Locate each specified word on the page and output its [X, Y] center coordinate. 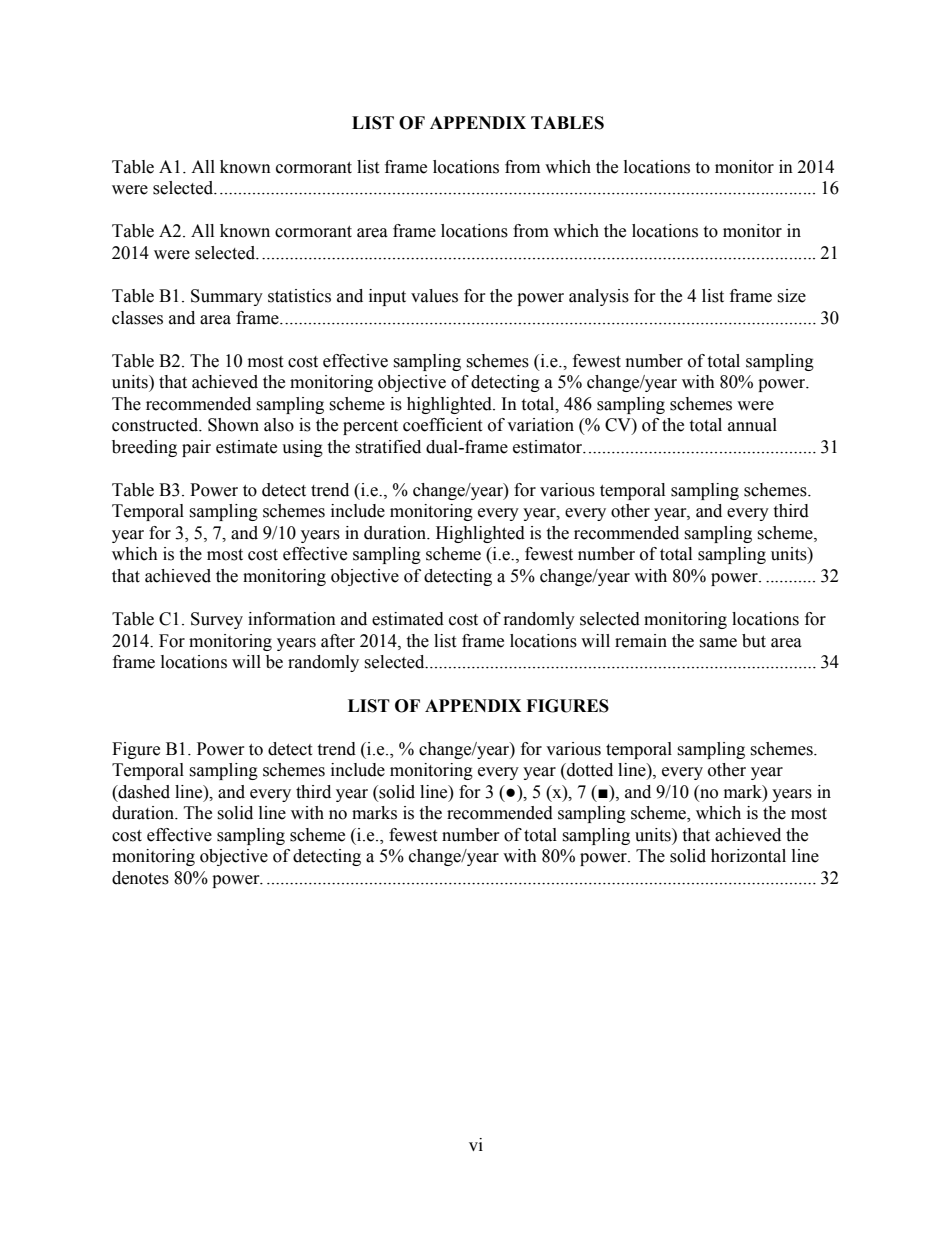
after [338, 641]
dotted [589, 770]
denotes [140, 878]
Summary [227, 297]
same [718, 643]
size [791, 296]
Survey [217, 620]
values [434, 296]
